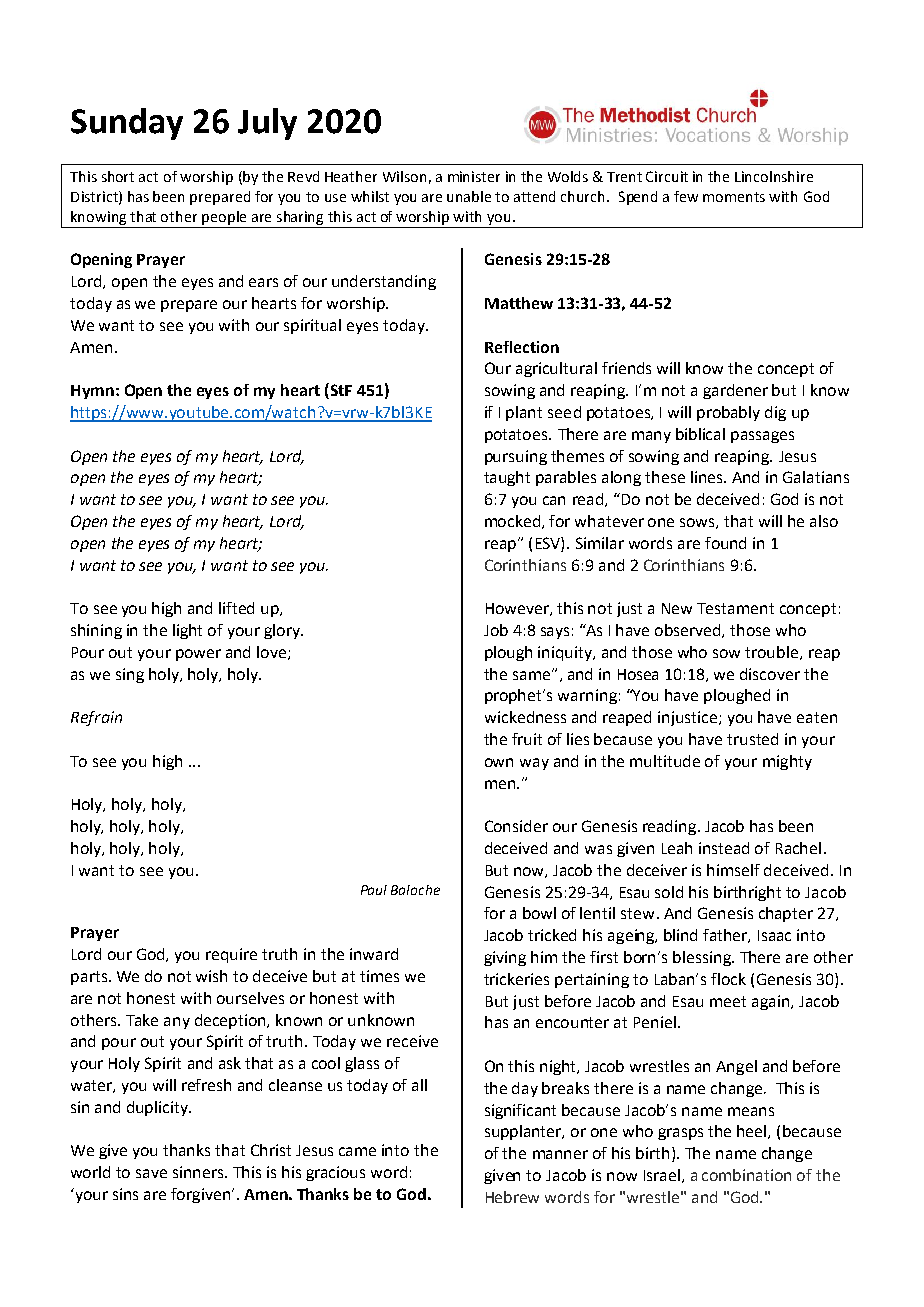  Describe the element at coordinates (726, 936) in the image. I see `father` at that location.
